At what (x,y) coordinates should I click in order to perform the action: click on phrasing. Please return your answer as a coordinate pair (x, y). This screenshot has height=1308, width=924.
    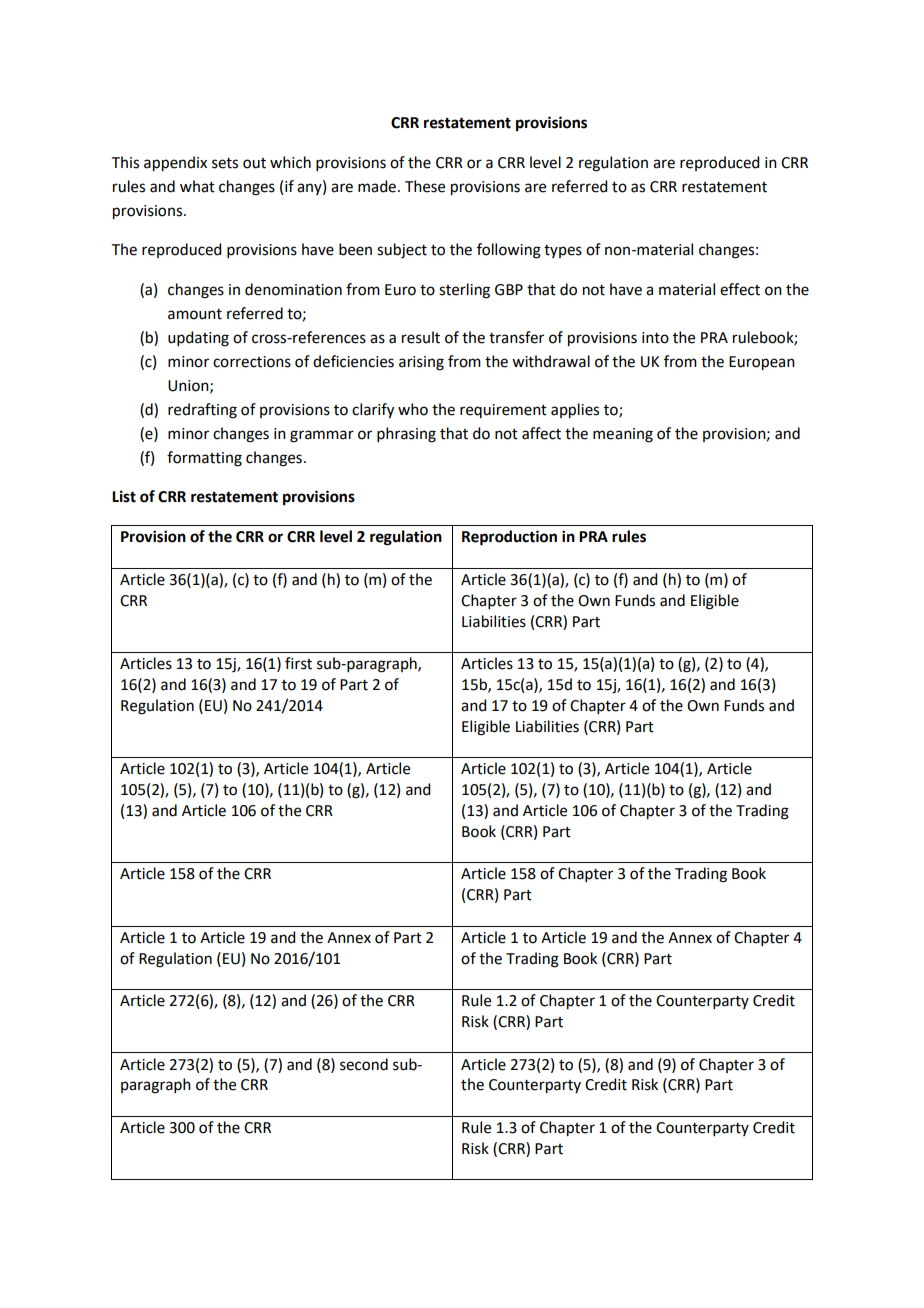
    Looking at the image, I should click on (406, 435).
